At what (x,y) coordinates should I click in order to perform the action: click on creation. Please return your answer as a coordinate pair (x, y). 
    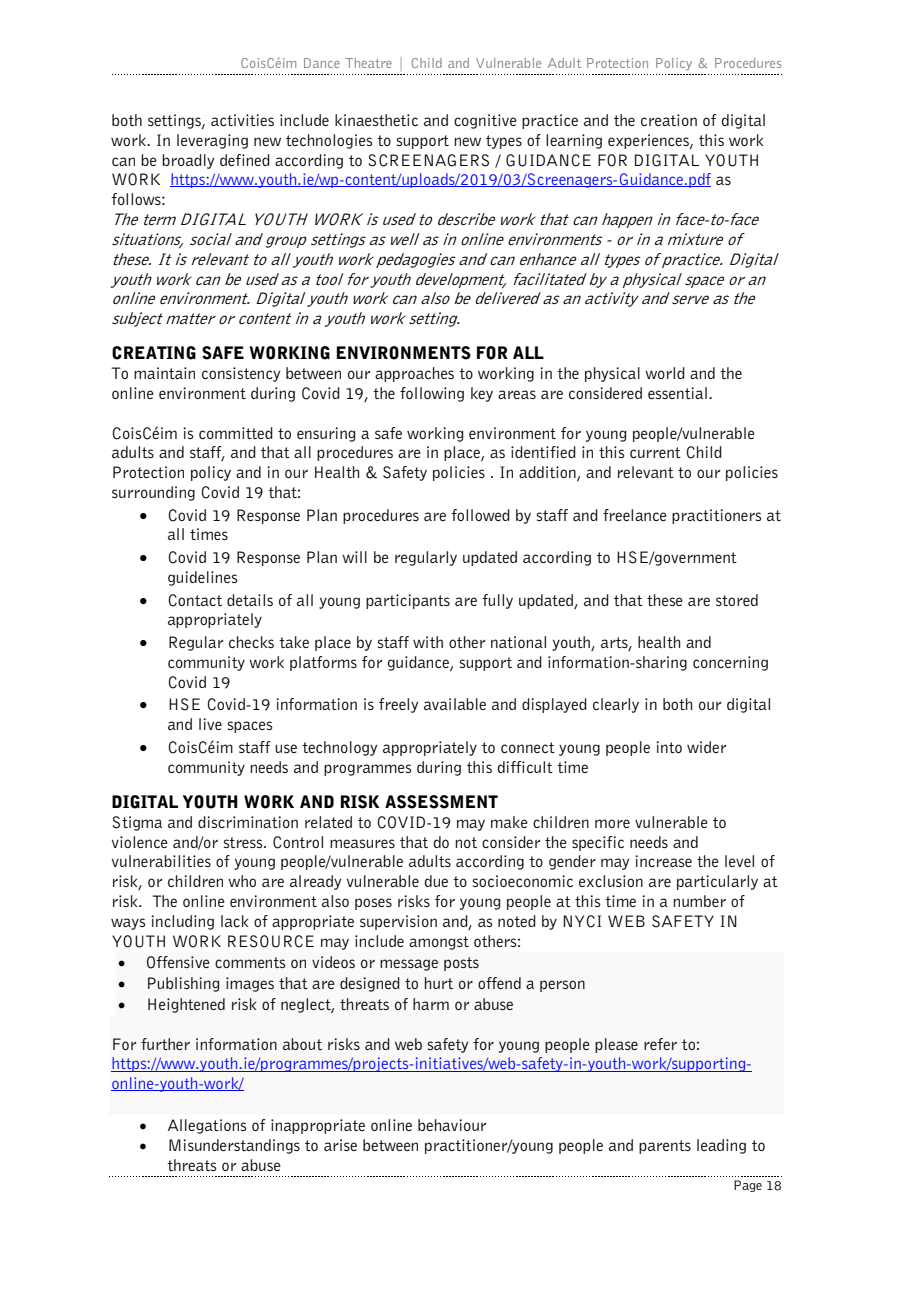
    Looking at the image, I should click on (669, 120).
